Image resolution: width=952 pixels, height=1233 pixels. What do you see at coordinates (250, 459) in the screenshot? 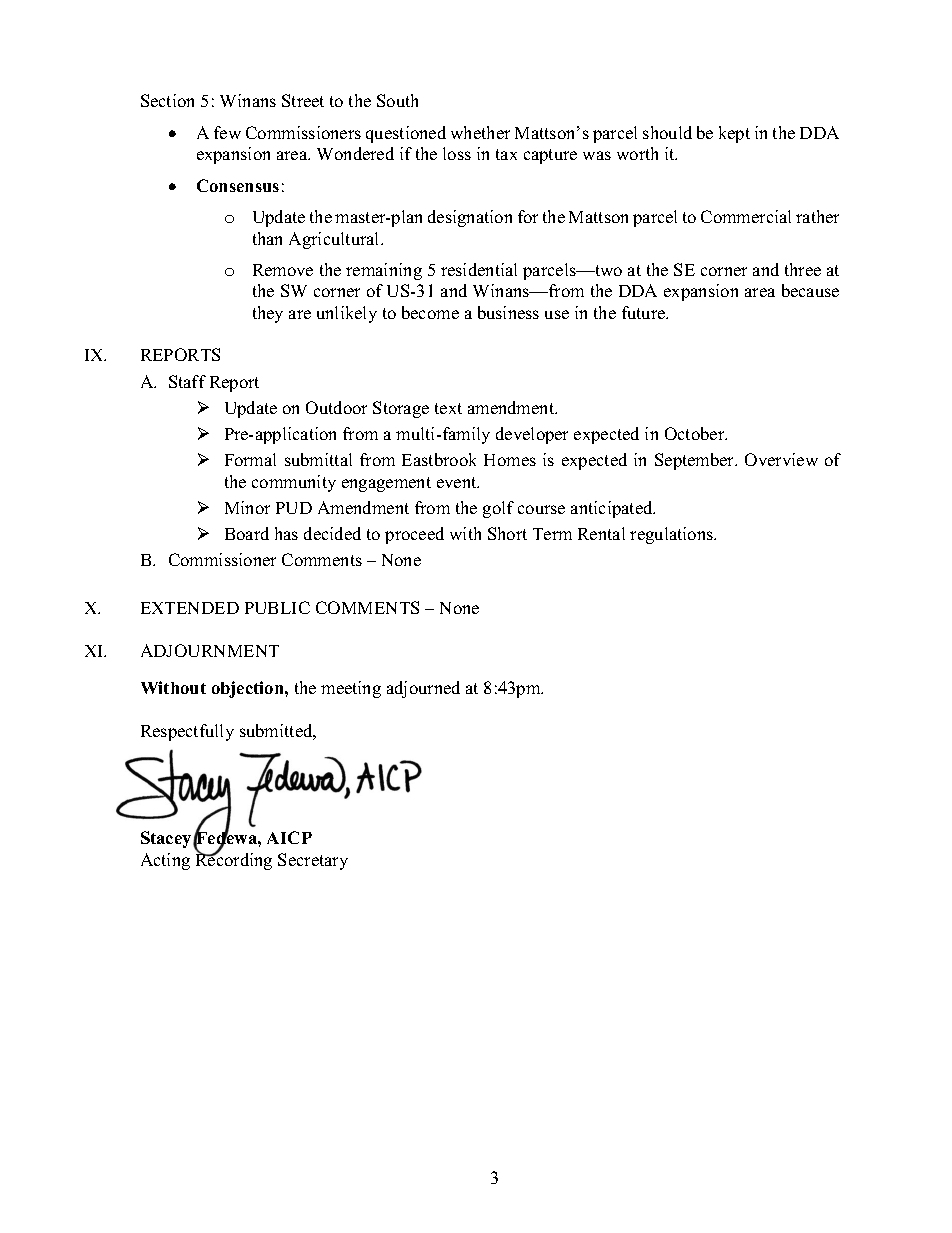
I see `Formal` at bounding box center [250, 459].
